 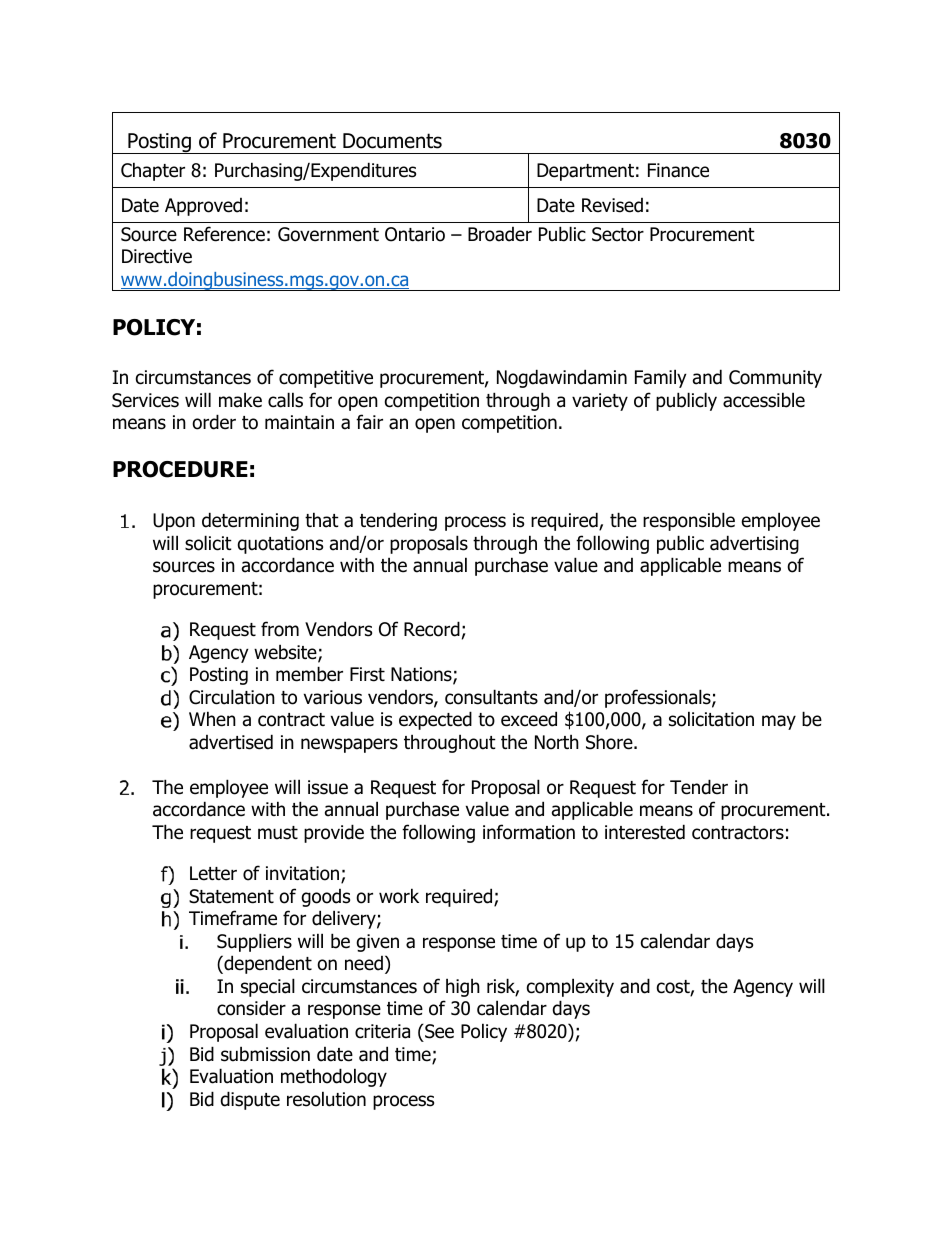 I want to click on Record, so click(x=432, y=629).
